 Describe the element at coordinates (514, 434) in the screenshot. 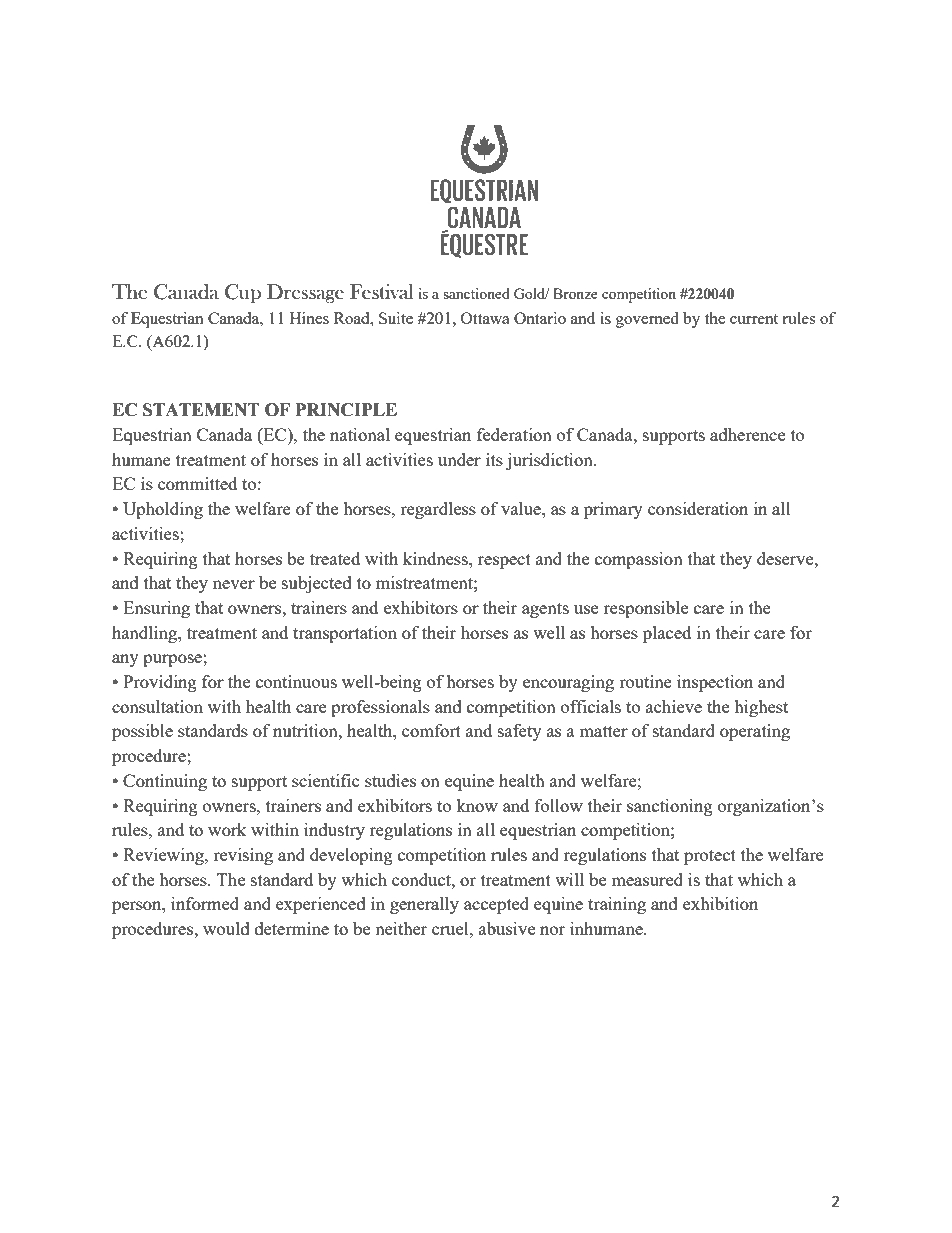

I see `federation` at that location.
